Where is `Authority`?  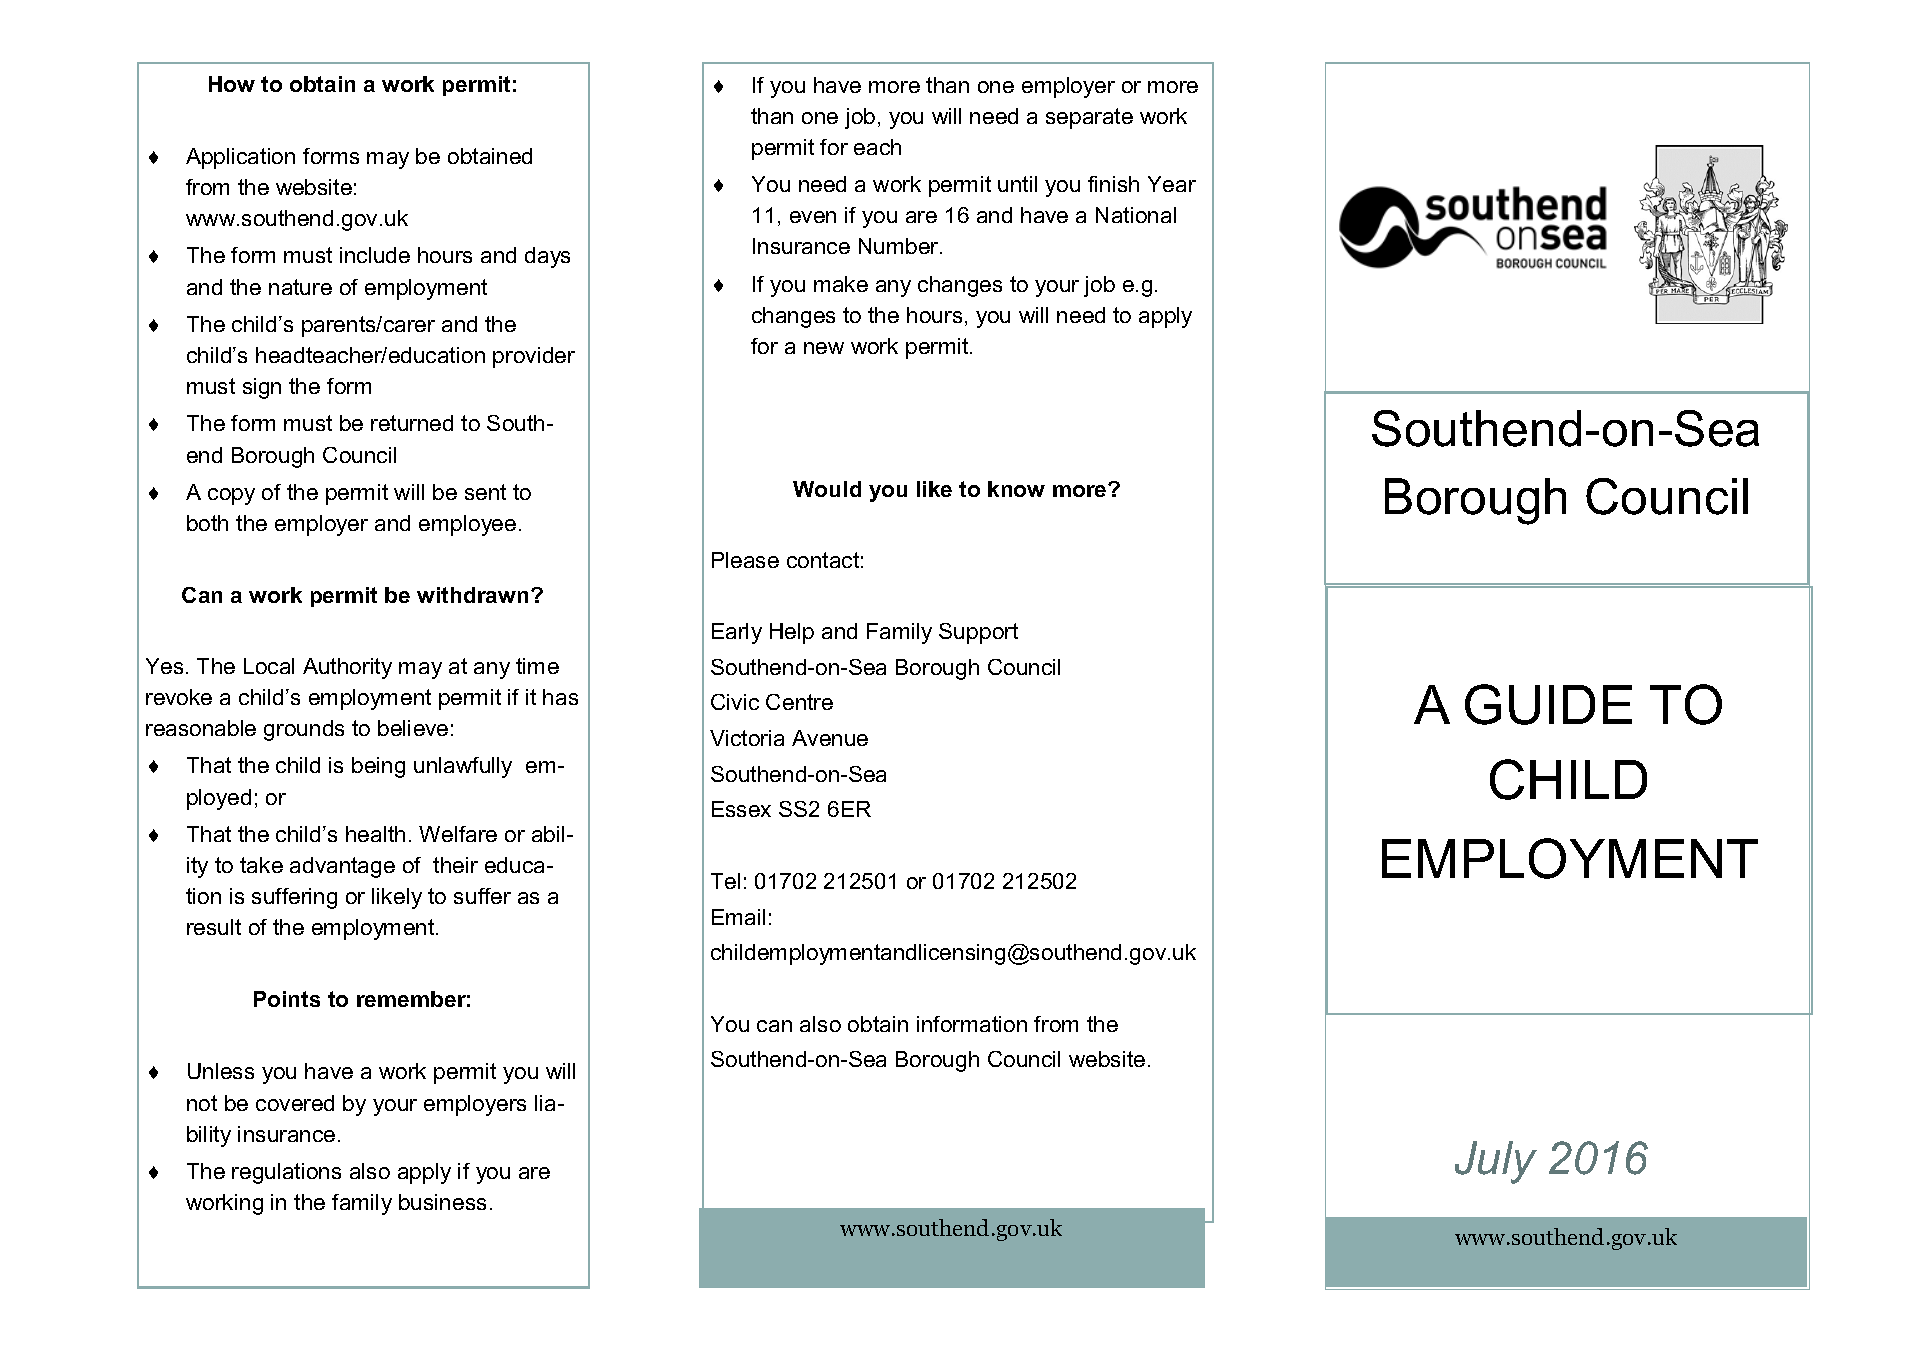 Authority is located at coordinates (347, 668).
